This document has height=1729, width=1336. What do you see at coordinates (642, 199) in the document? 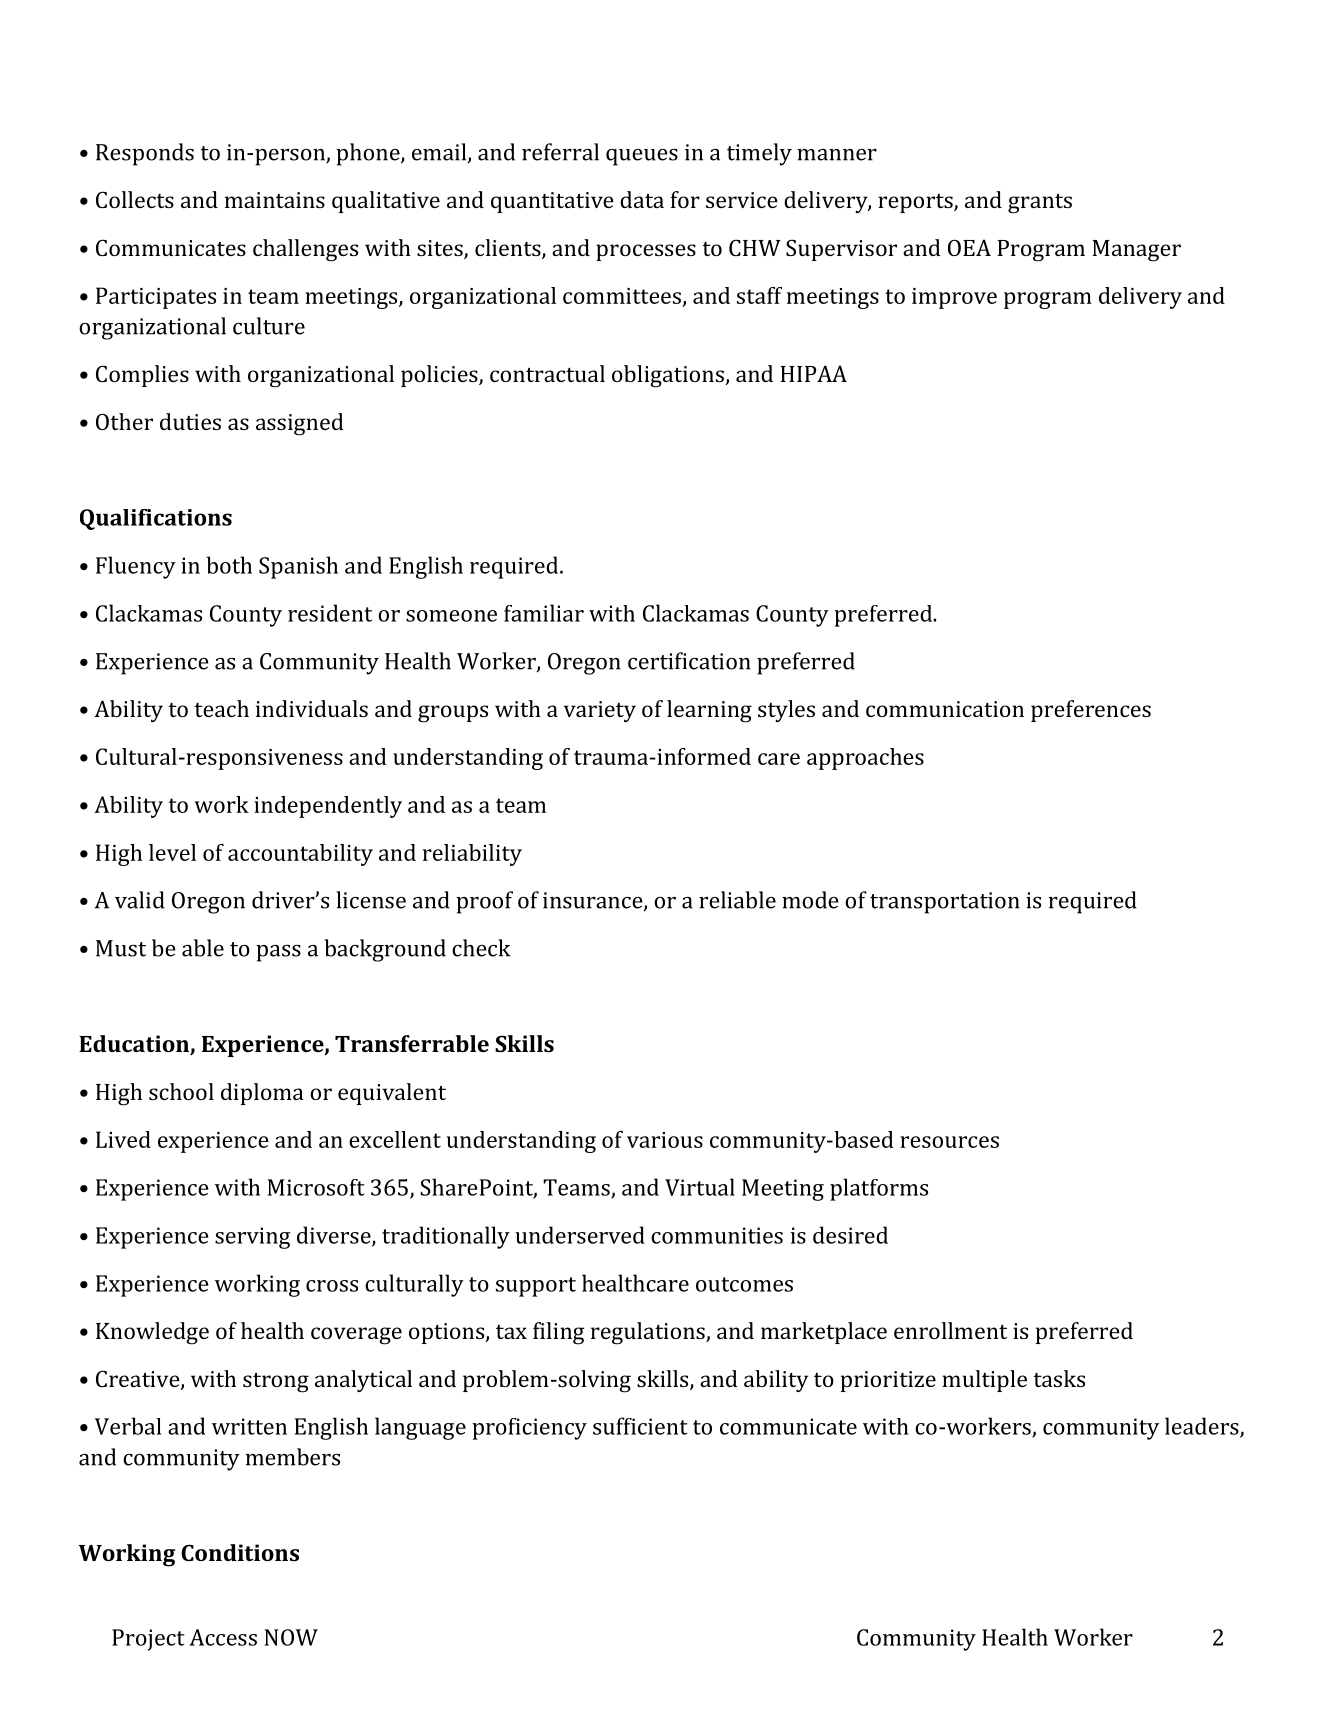
I see `data` at bounding box center [642, 199].
